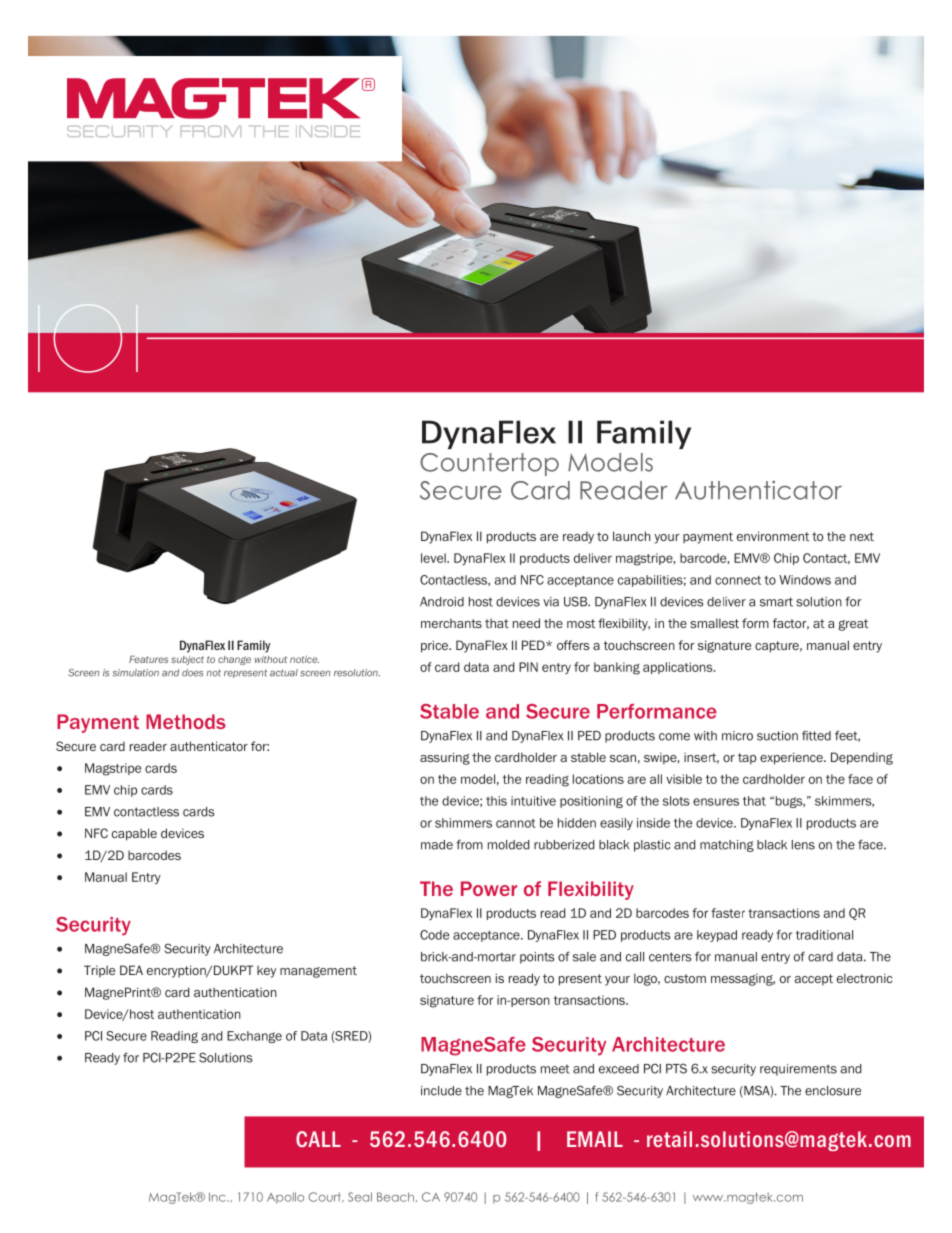  What do you see at coordinates (824, 935) in the screenshot?
I see `traditional` at bounding box center [824, 935].
